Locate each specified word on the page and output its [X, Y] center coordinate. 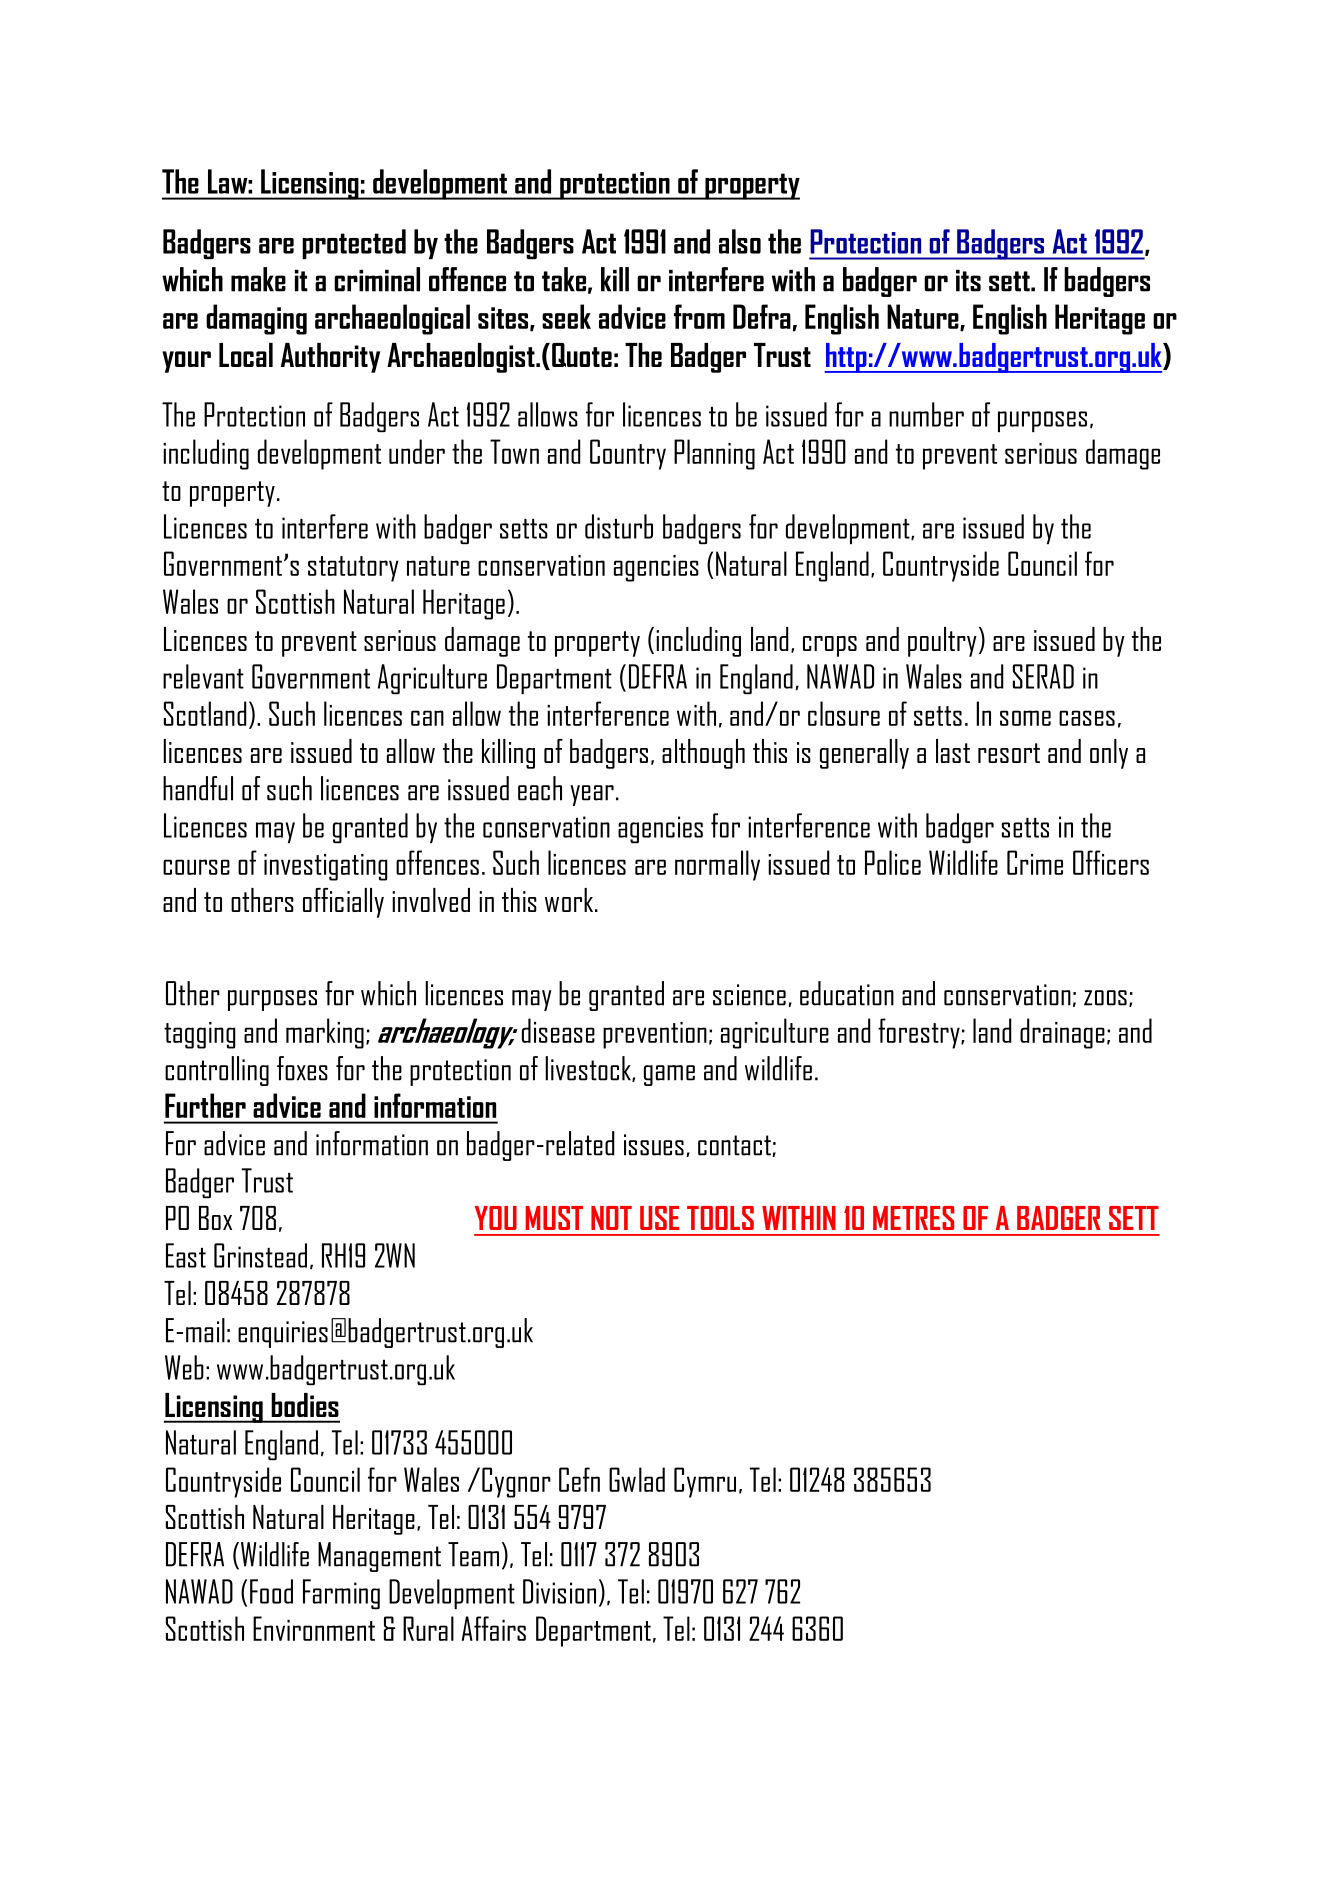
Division [559, 1591]
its [968, 280]
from [699, 316]
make [258, 279]
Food [271, 1591]
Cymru [705, 1482]
